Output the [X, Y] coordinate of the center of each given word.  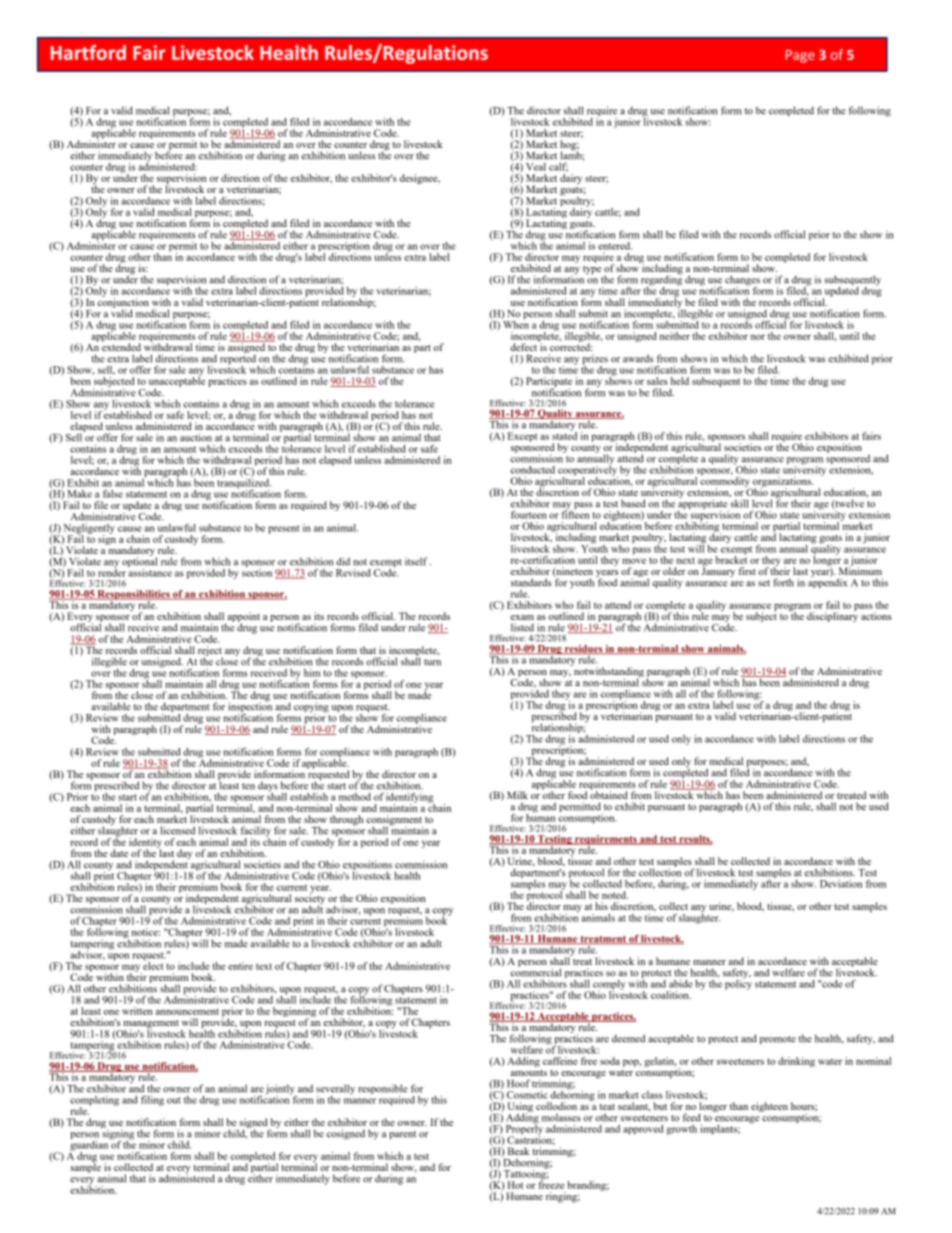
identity [145, 844]
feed [692, 1117]
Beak [518, 1151]
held [680, 381]
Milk [517, 795]
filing [152, 1101]
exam [522, 617]
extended [121, 346]
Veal [536, 167]
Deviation [841, 884]
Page [800, 56]
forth [783, 582]
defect [524, 346]
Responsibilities [133, 596]
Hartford [88, 52]
